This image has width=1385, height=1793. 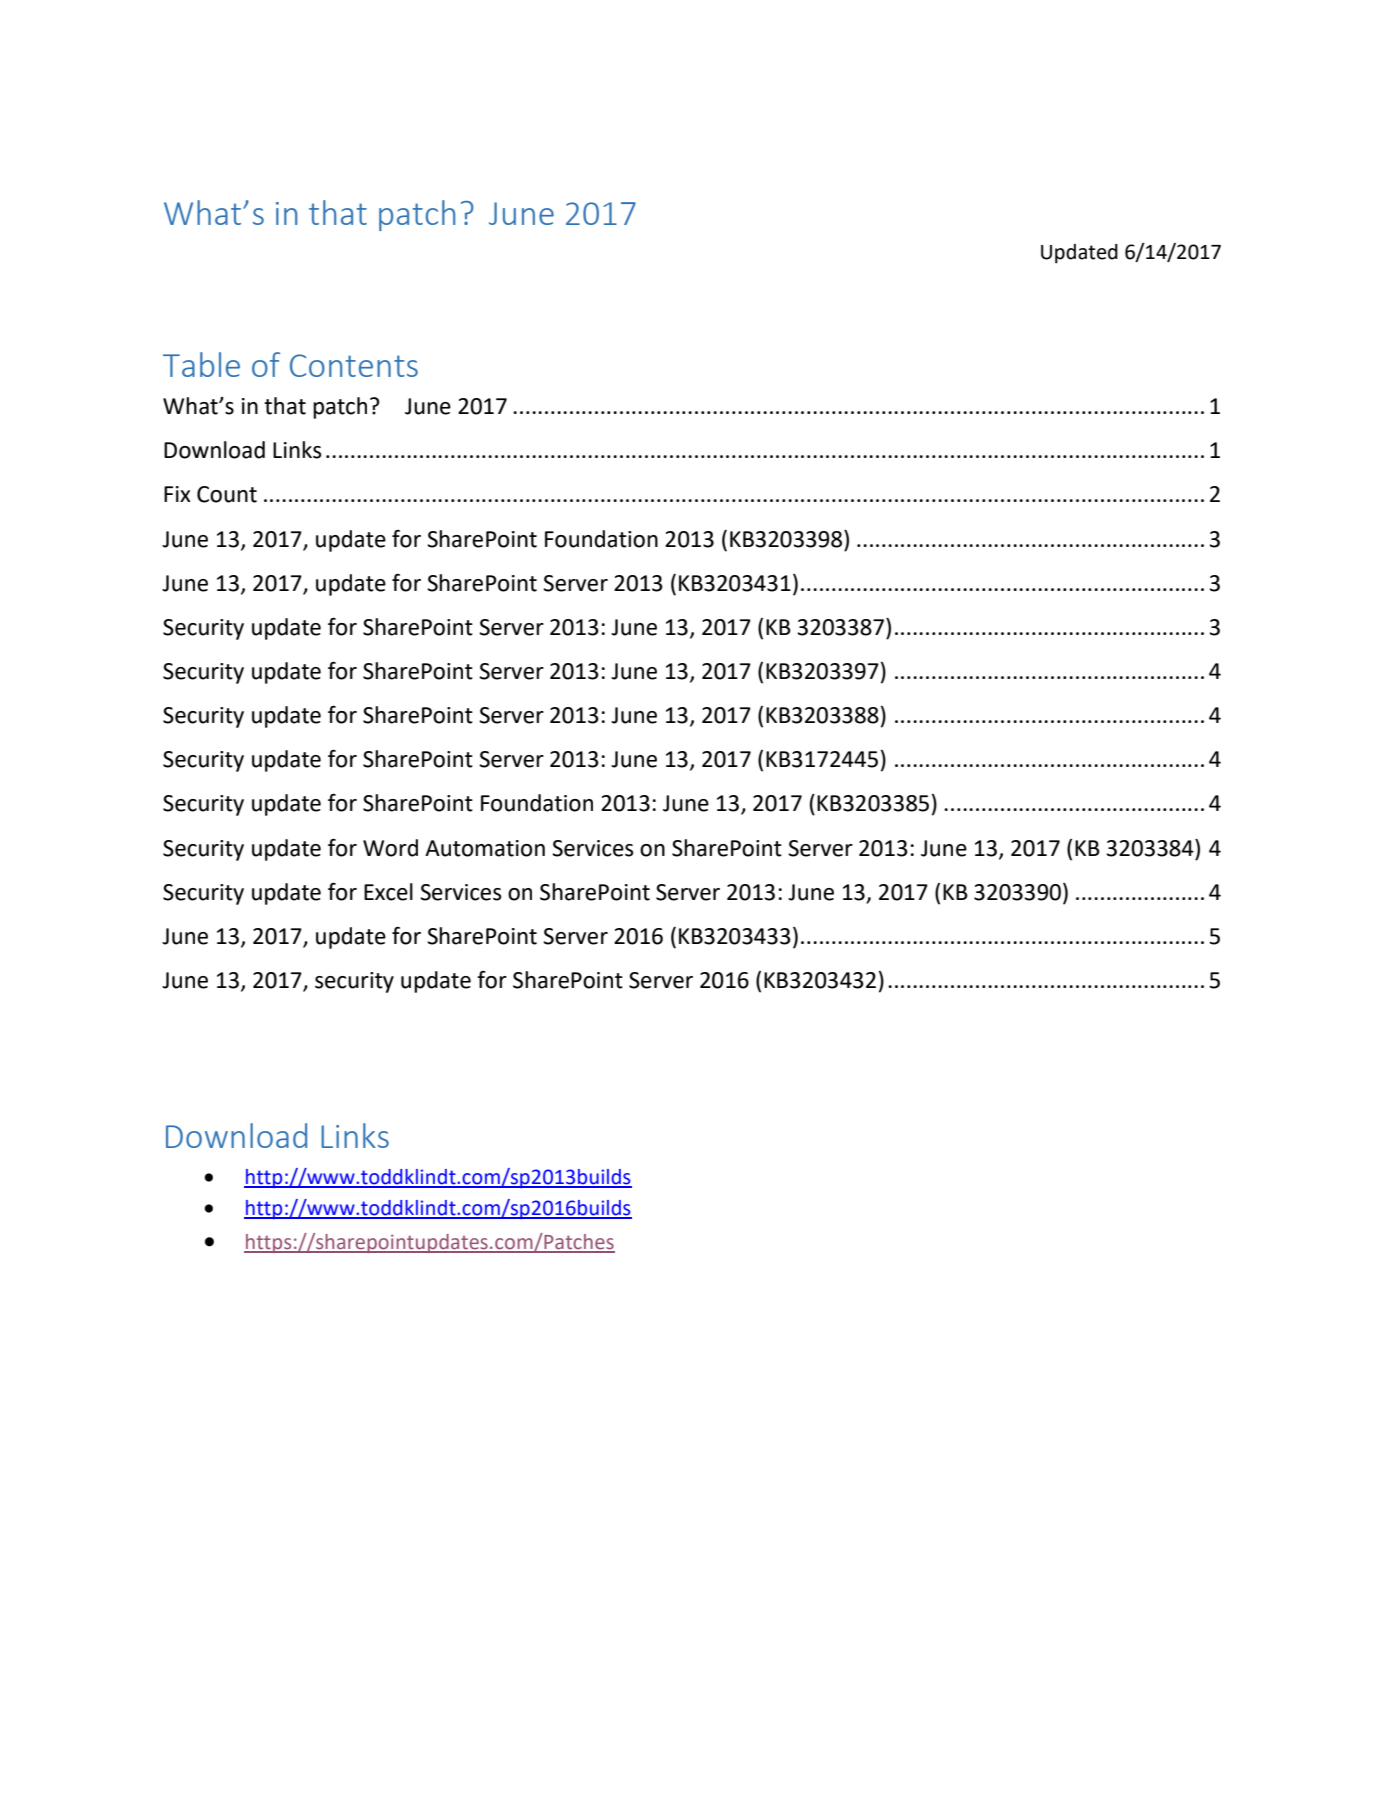 I want to click on Automation, so click(x=485, y=848).
